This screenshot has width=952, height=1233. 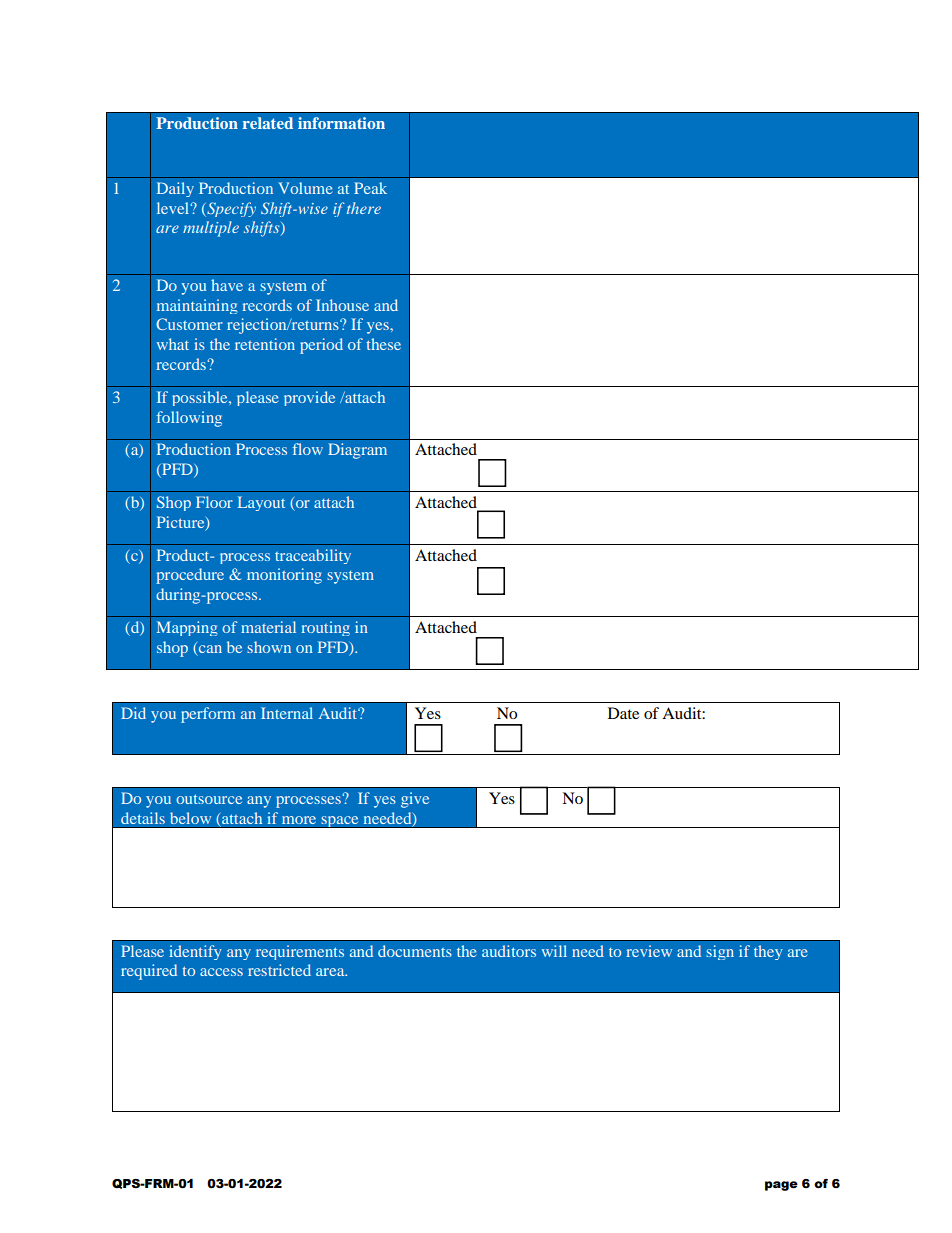 What do you see at coordinates (187, 628) in the screenshot?
I see `Mapping` at bounding box center [187, 628].
